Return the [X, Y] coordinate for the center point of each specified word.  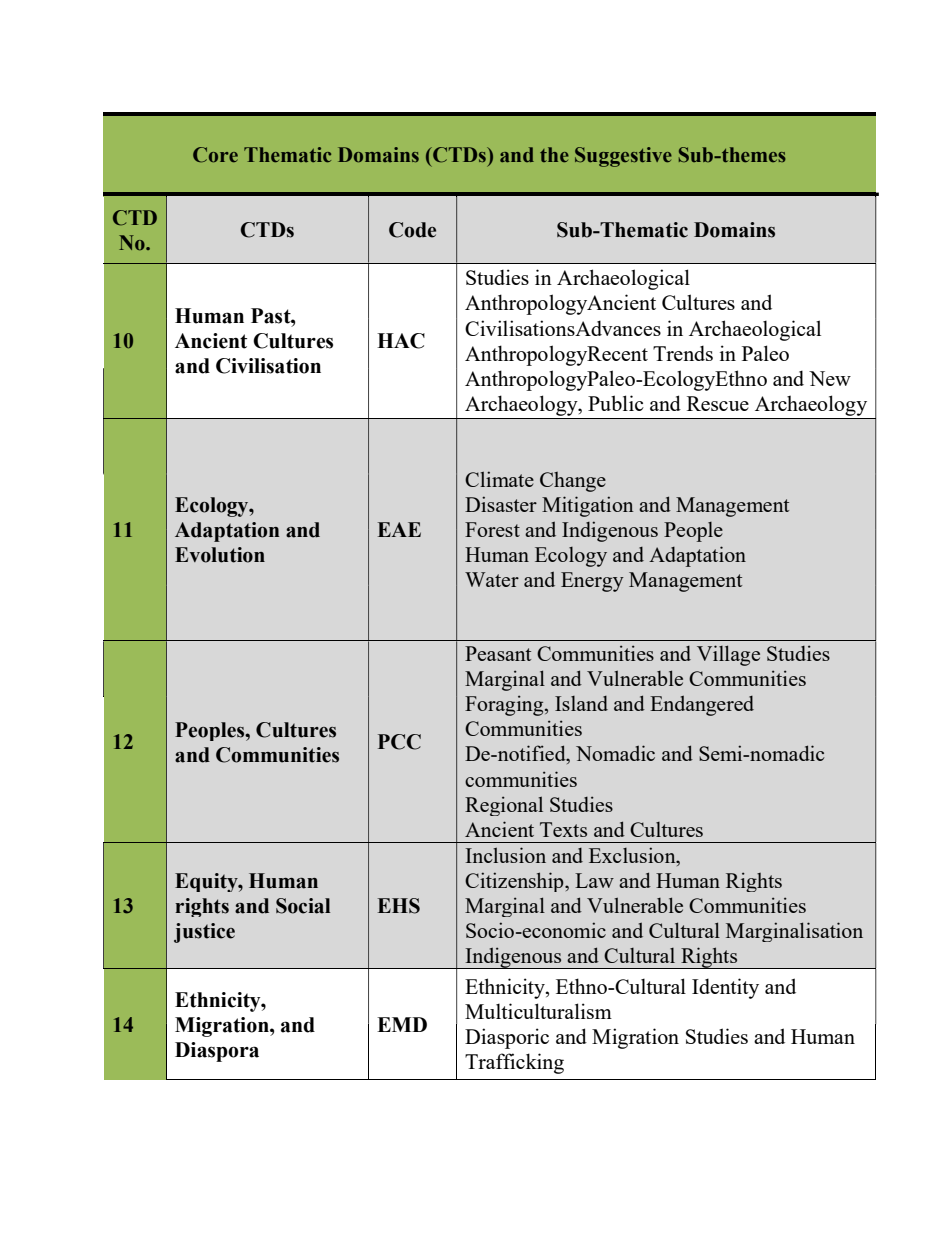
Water [492, 579]
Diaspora [217, 1052]
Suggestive [623, 157]
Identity [725, 988]
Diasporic [507, 1038]
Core [215, 155]
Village [728, 655]
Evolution [220, 555]
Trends [683, 353]
